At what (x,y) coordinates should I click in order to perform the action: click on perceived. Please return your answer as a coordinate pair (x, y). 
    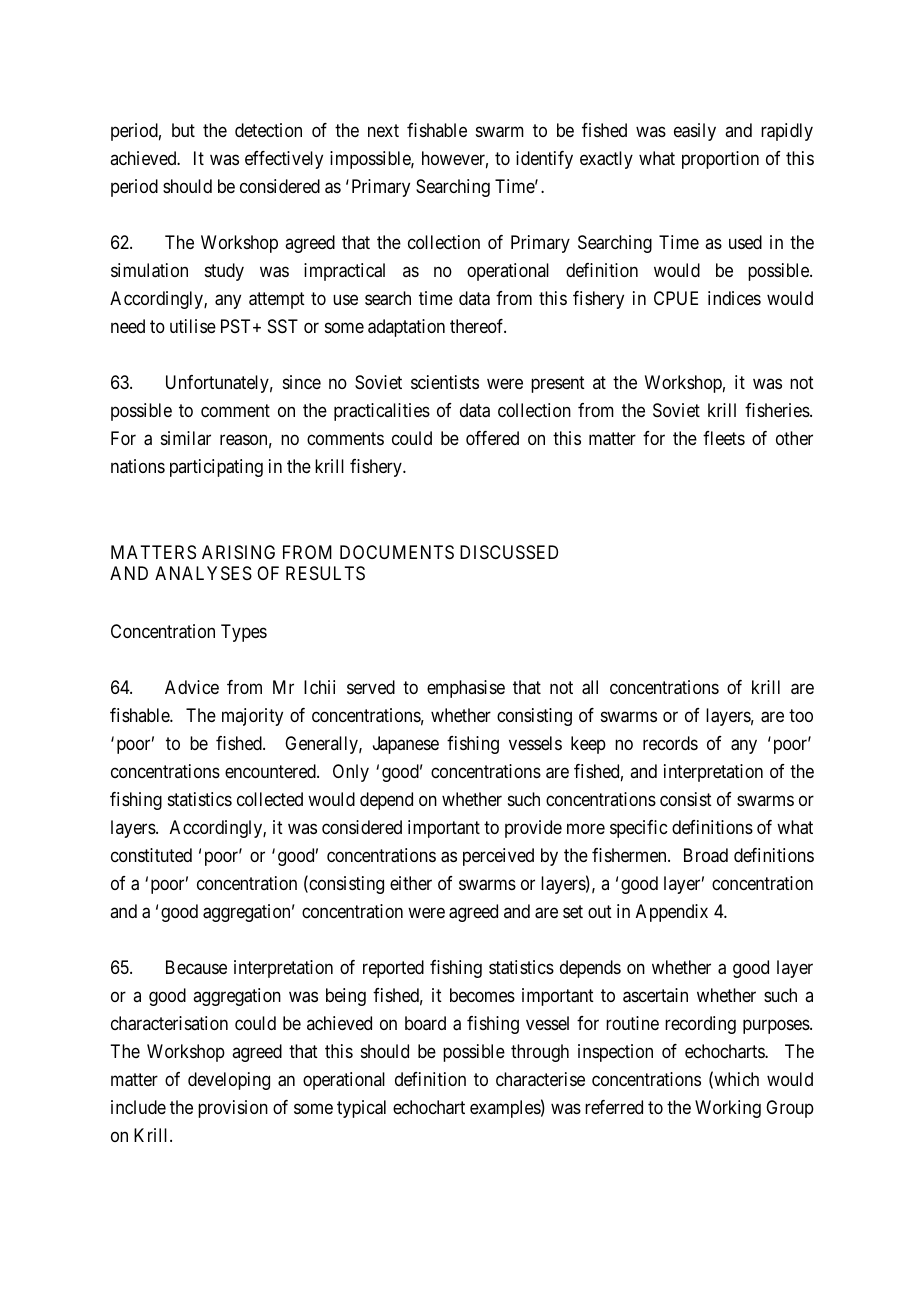
    Looking at the image, I should click on (498, 857).
